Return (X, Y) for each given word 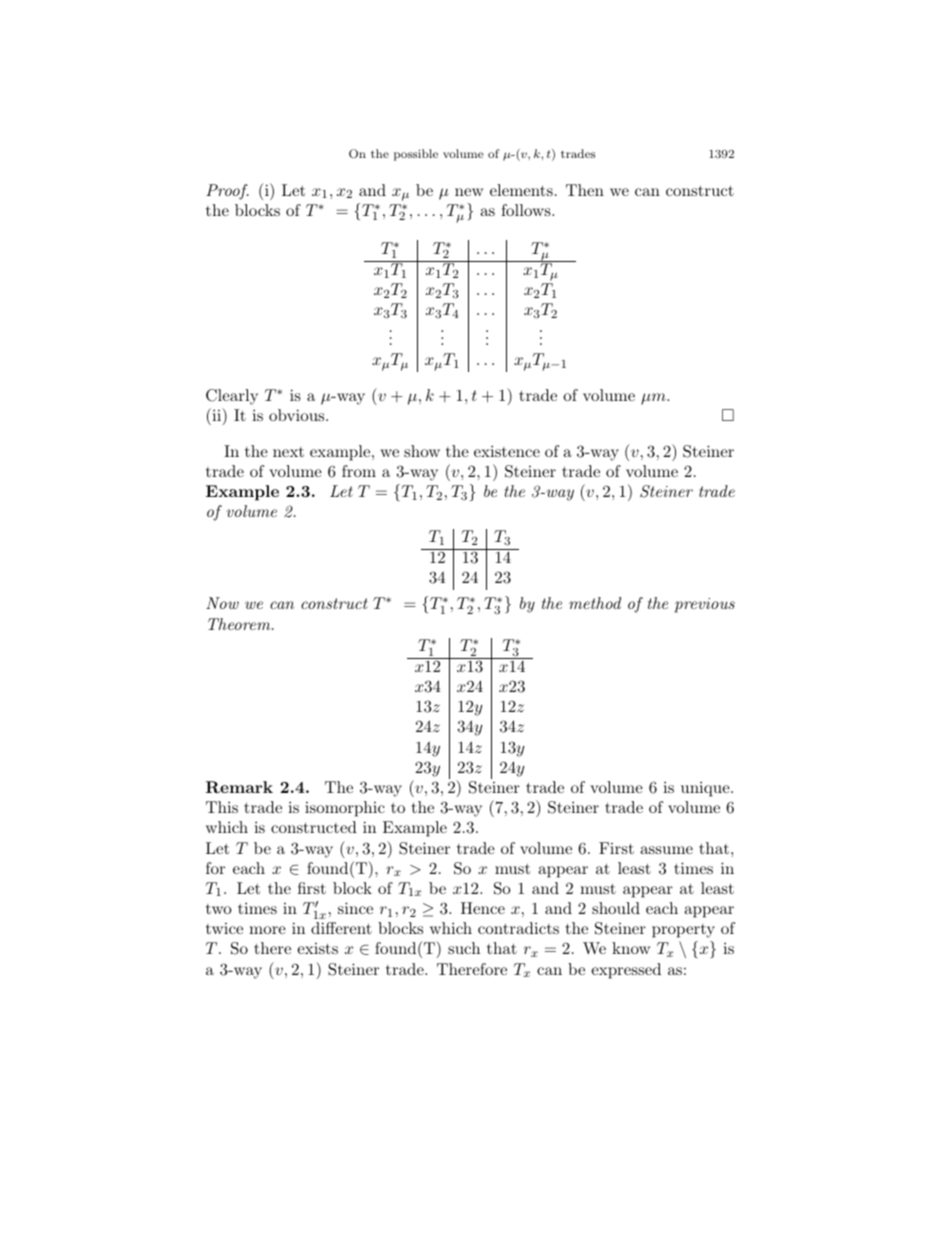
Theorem (240, 624)
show (422, 451)
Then (585, 190)
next (288, 452)
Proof (227, 192)
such (464, 948)
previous (704, 605)
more (267, 930)
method (595, 603)
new (469, 192)
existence (507, 451)
